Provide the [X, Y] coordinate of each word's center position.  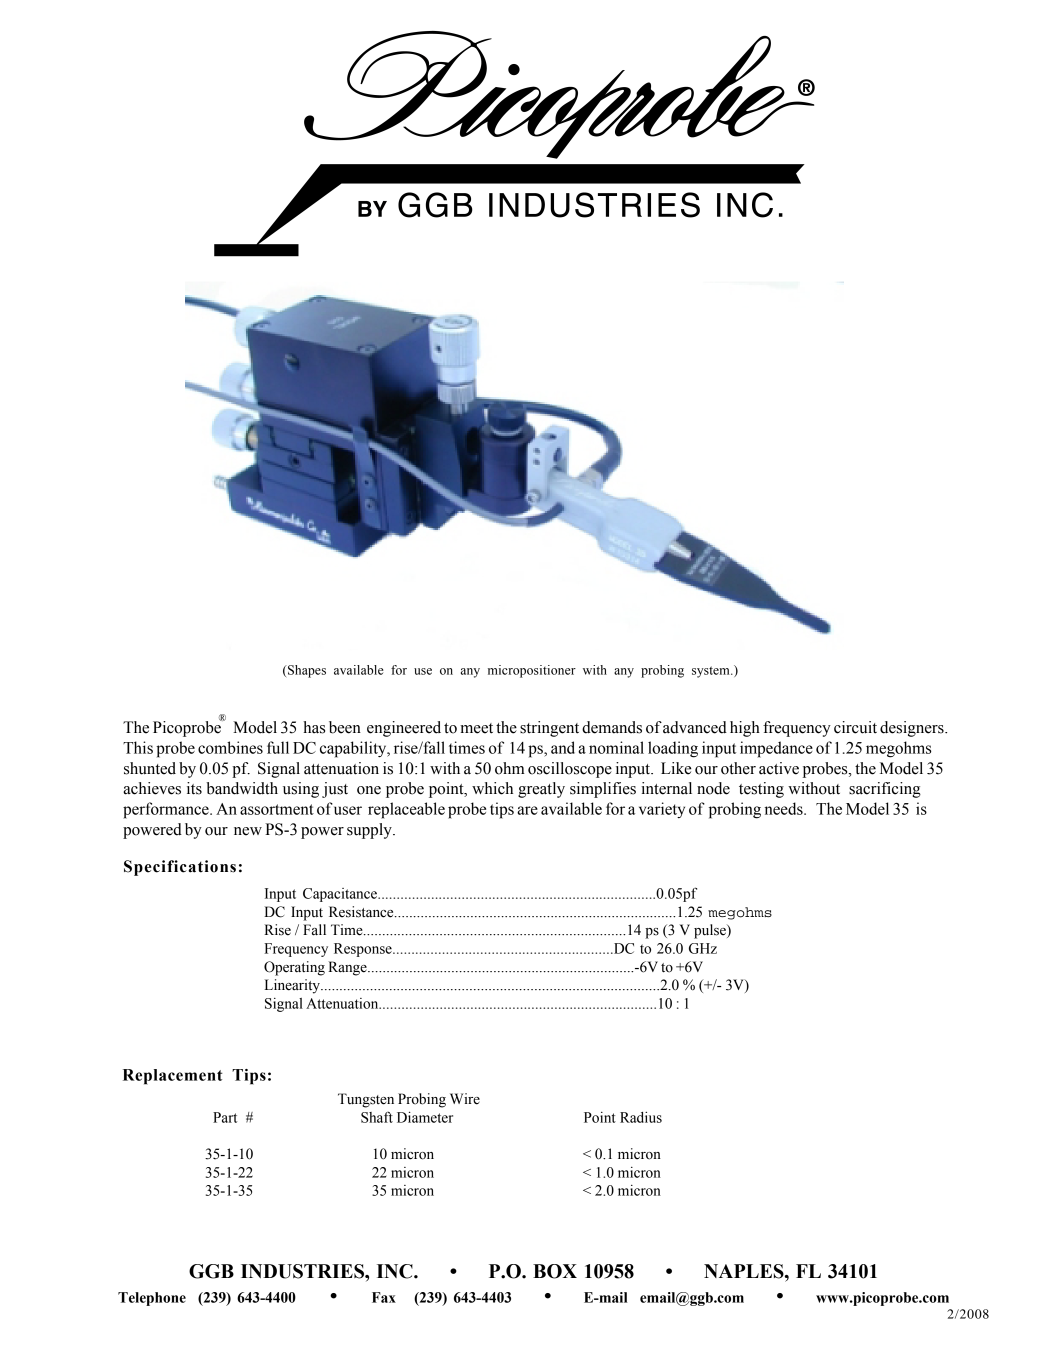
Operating [294, 968]
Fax [384, 1297]
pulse [711, 931]
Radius [641, 1117]
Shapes [306, 671]
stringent [549, 729]
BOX [555, 1271]
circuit [855, 727]
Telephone [152, 1299]
